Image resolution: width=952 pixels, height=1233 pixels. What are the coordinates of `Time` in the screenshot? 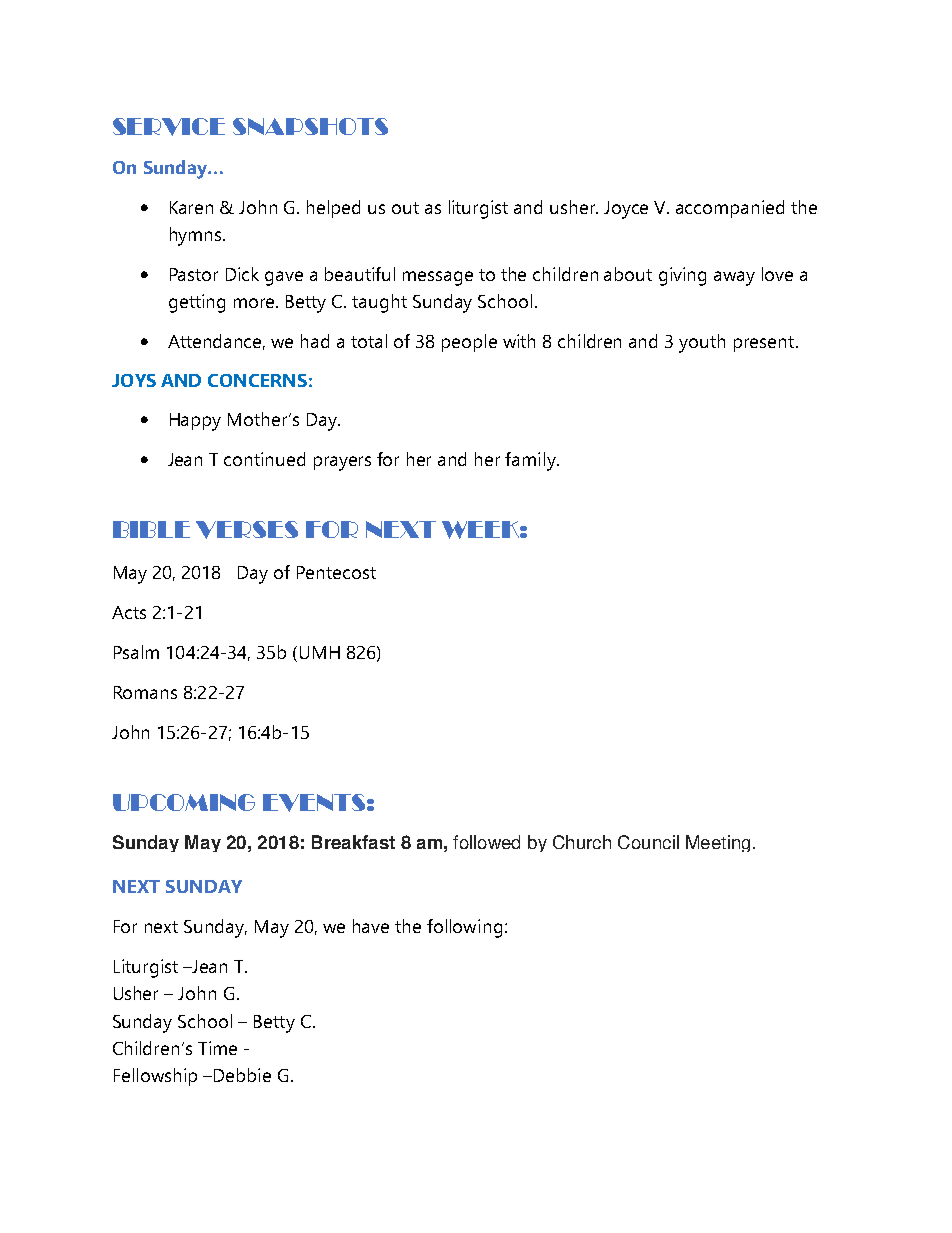 It's located at (217, 1048).
